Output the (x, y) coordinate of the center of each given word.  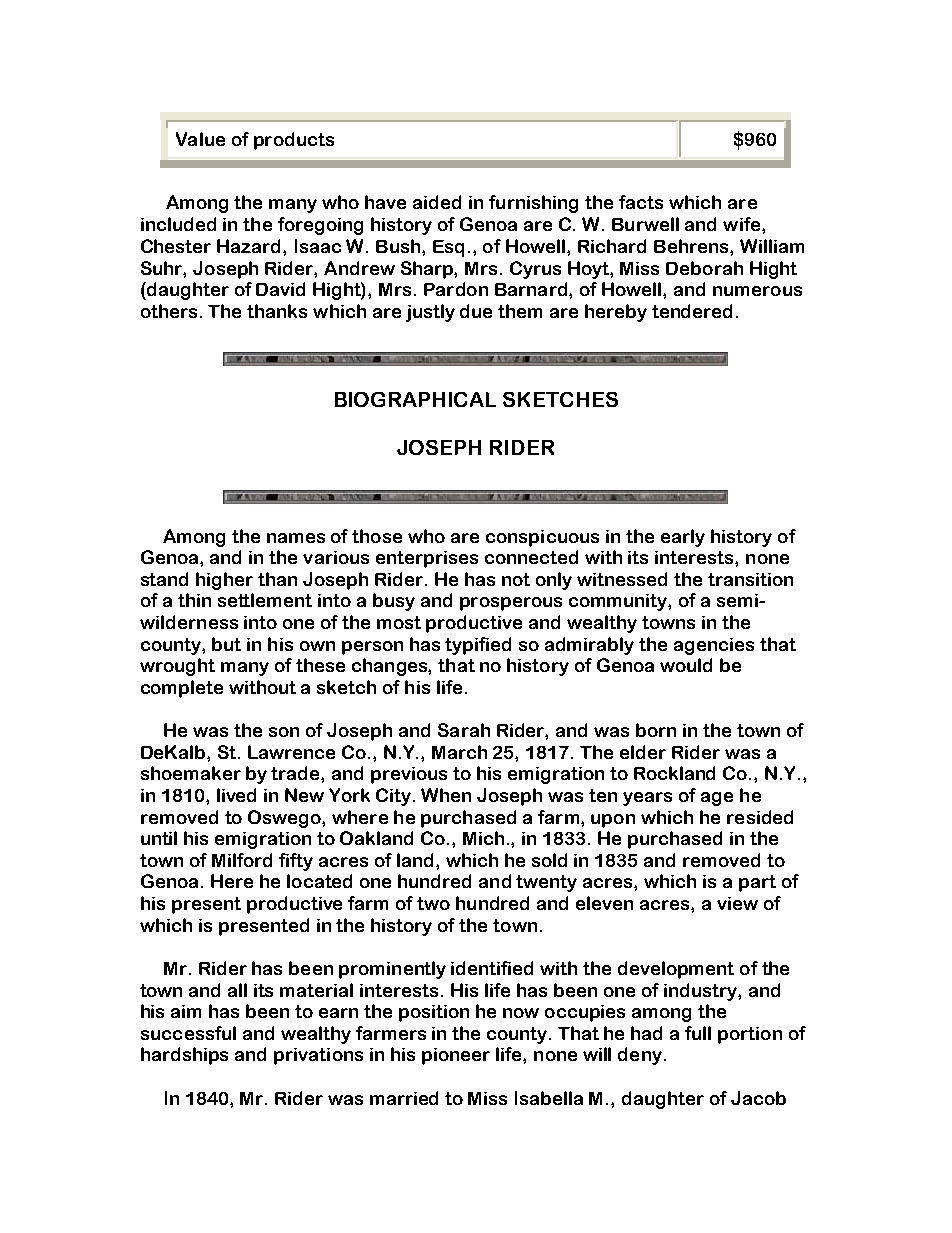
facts (641, 202)
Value (200, 139)
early (683, 538)
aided (437, 202)
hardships (184, 1056)
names (296, 538)
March (459, 752)
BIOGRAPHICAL (415, 399)
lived (236, 795)
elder (643, 752)
